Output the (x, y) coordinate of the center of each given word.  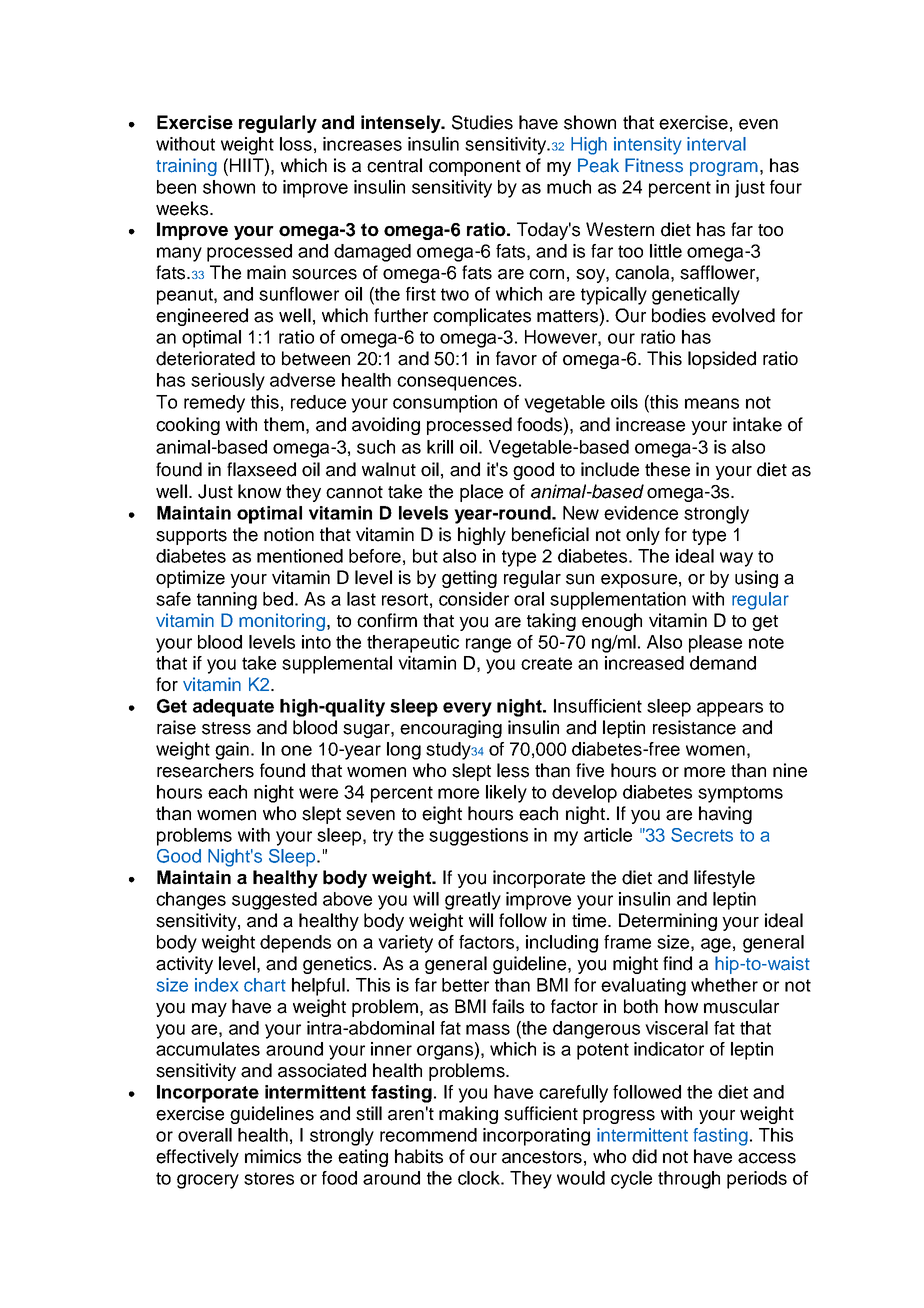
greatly (473, 901)
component (475, 168)
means (712, 403)
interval (716, 144)
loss (296, 144)
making (468, 1115)
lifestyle (724, 879)
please (715, 644)
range (488, 645)
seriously (228, 382)
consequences (457, 383)
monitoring (282, 622)
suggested (274, 901)
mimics (273, 1156)
